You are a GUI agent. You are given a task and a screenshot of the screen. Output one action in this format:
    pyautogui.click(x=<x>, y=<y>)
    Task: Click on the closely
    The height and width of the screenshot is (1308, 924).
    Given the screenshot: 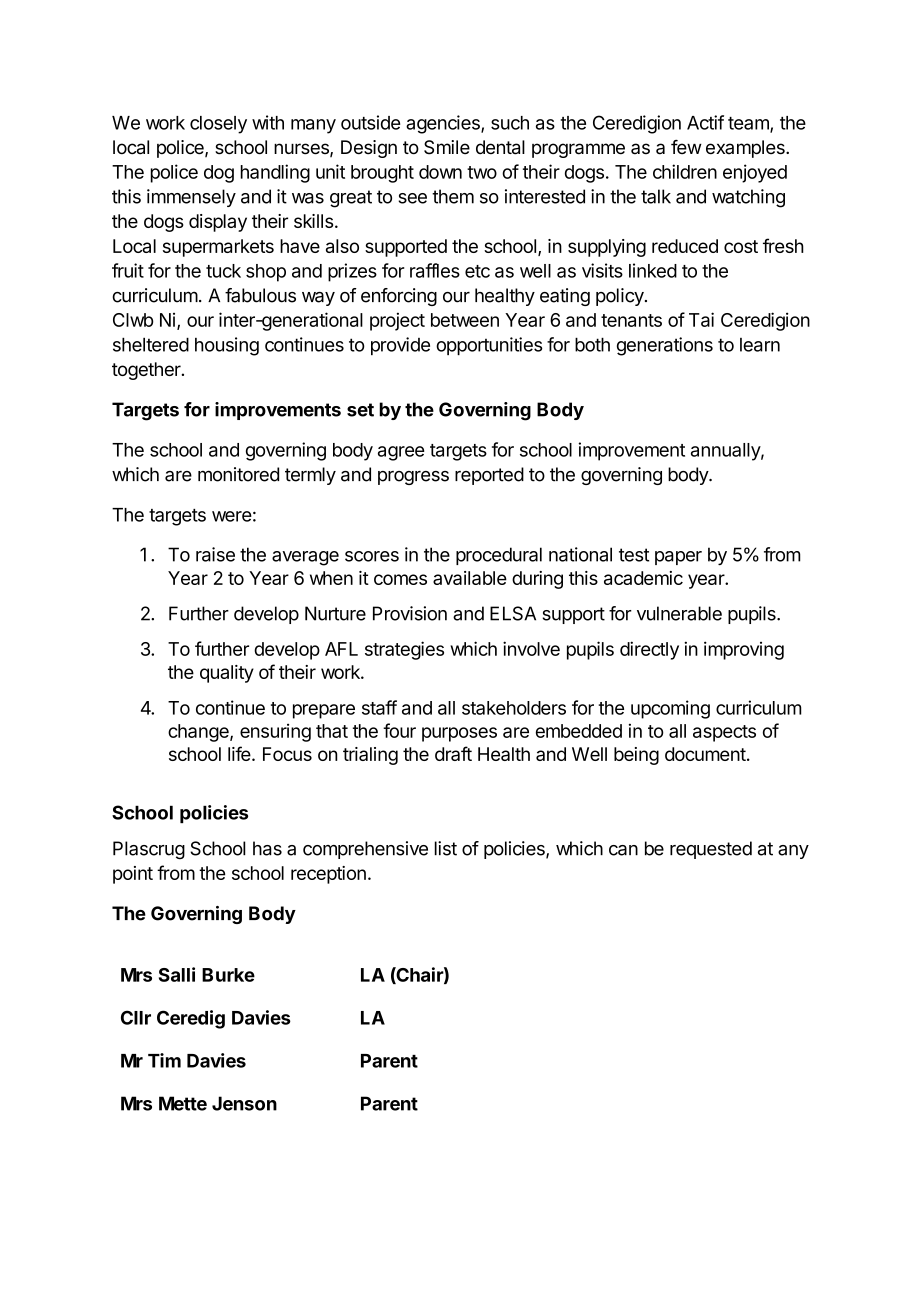 What is the action you would take?
    pyautogui.click(x=218, y=125)
